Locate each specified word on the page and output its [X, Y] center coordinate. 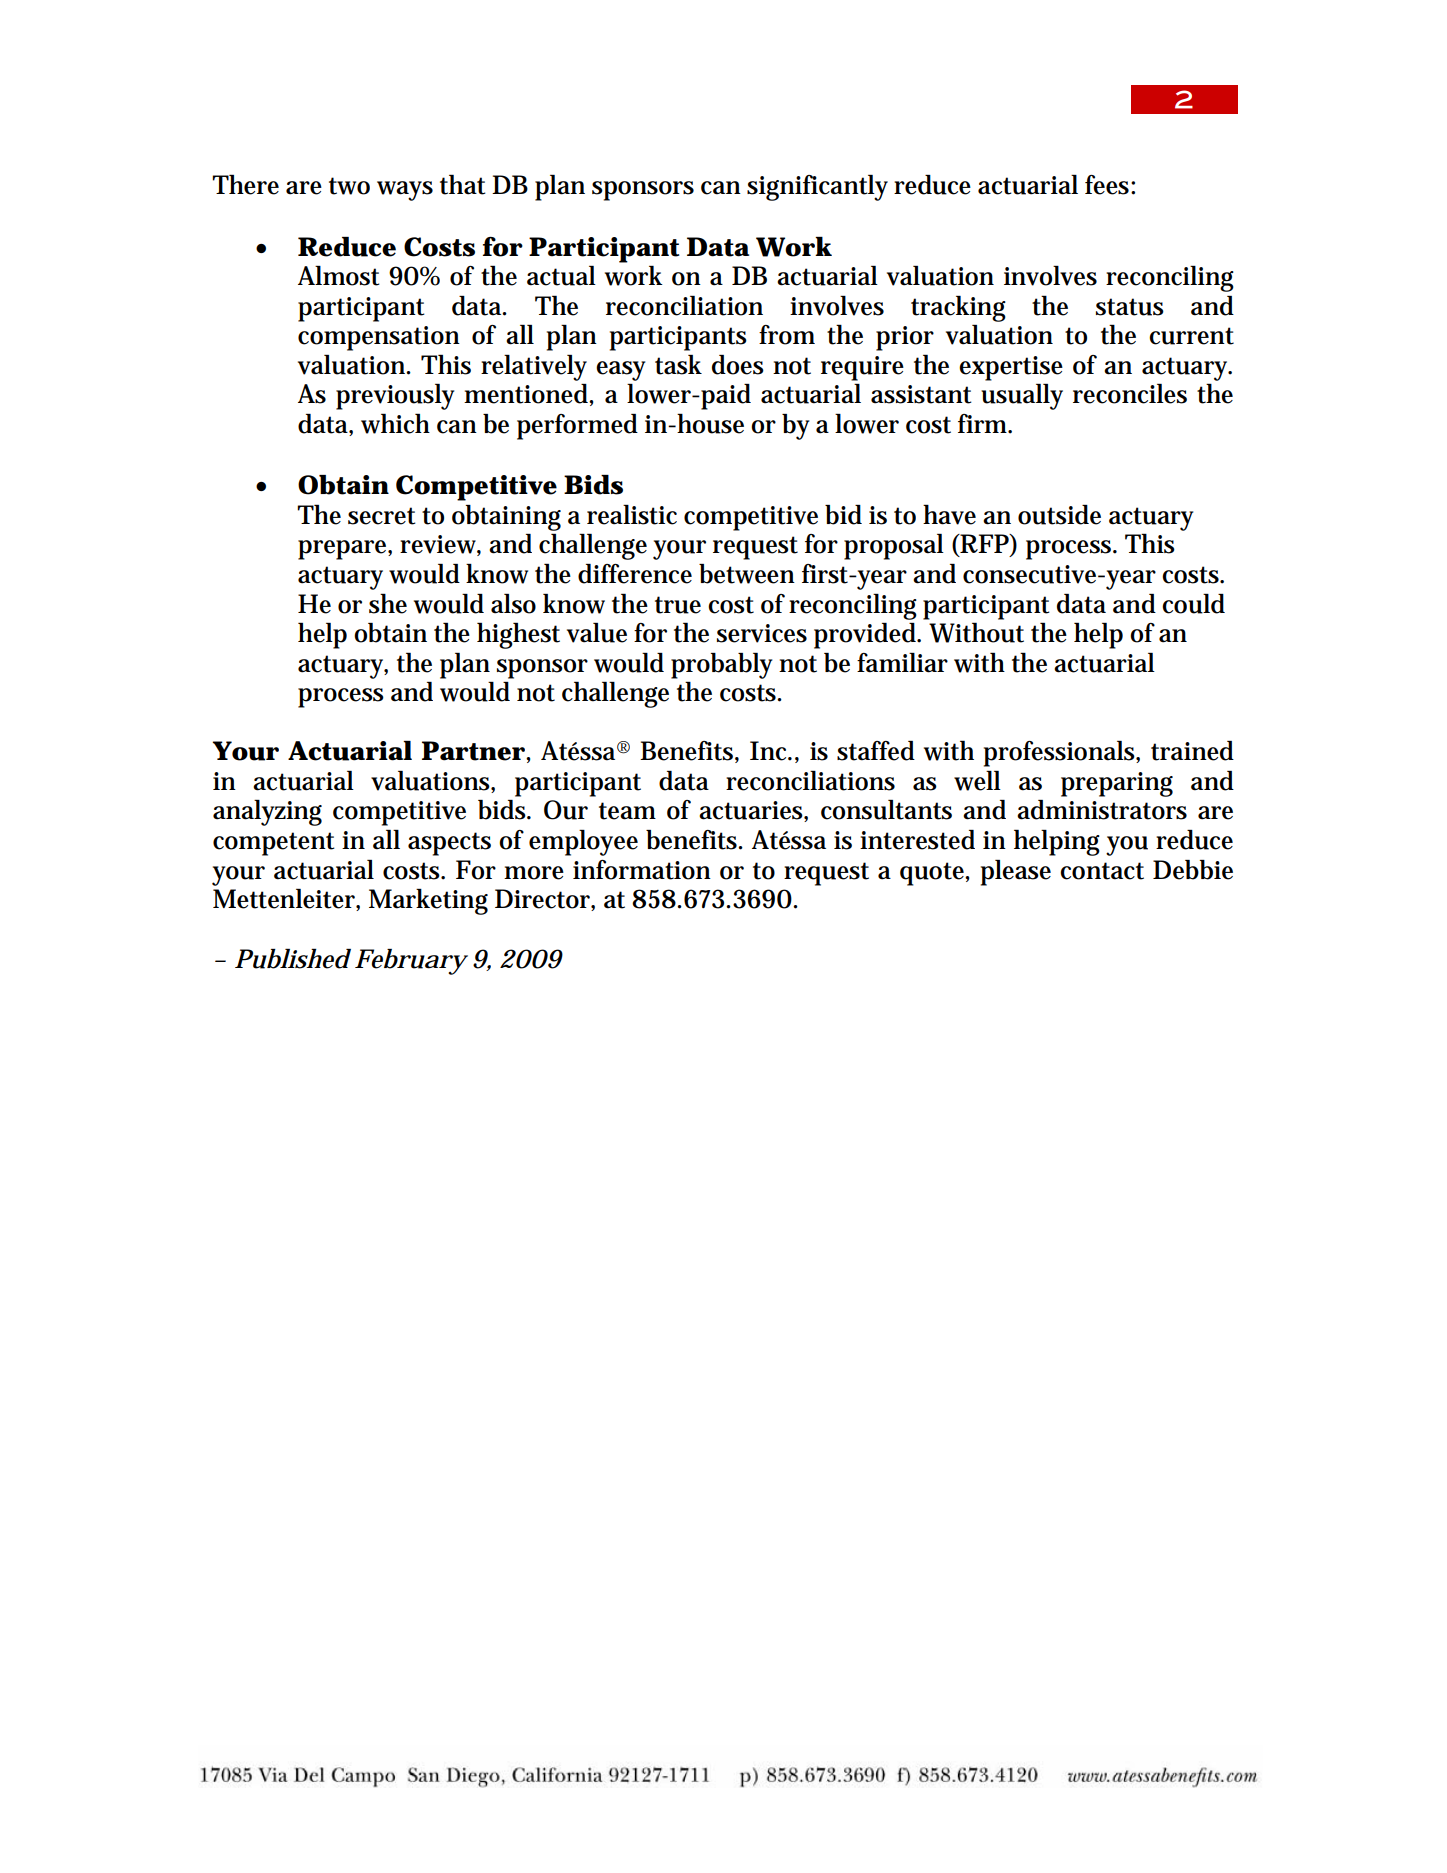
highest [518, 635]
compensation [379, 338]
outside [1059, 515]
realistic [632, 514]
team [627, 811]
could [1193, 603]
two [349, 186]
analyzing [267, 812]
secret [382, 516]
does [738, 365]
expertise [1011, 368]
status [1130, 307]
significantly [817, 187]
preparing [1117, 784]
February [411, 962]
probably [721, 665]
